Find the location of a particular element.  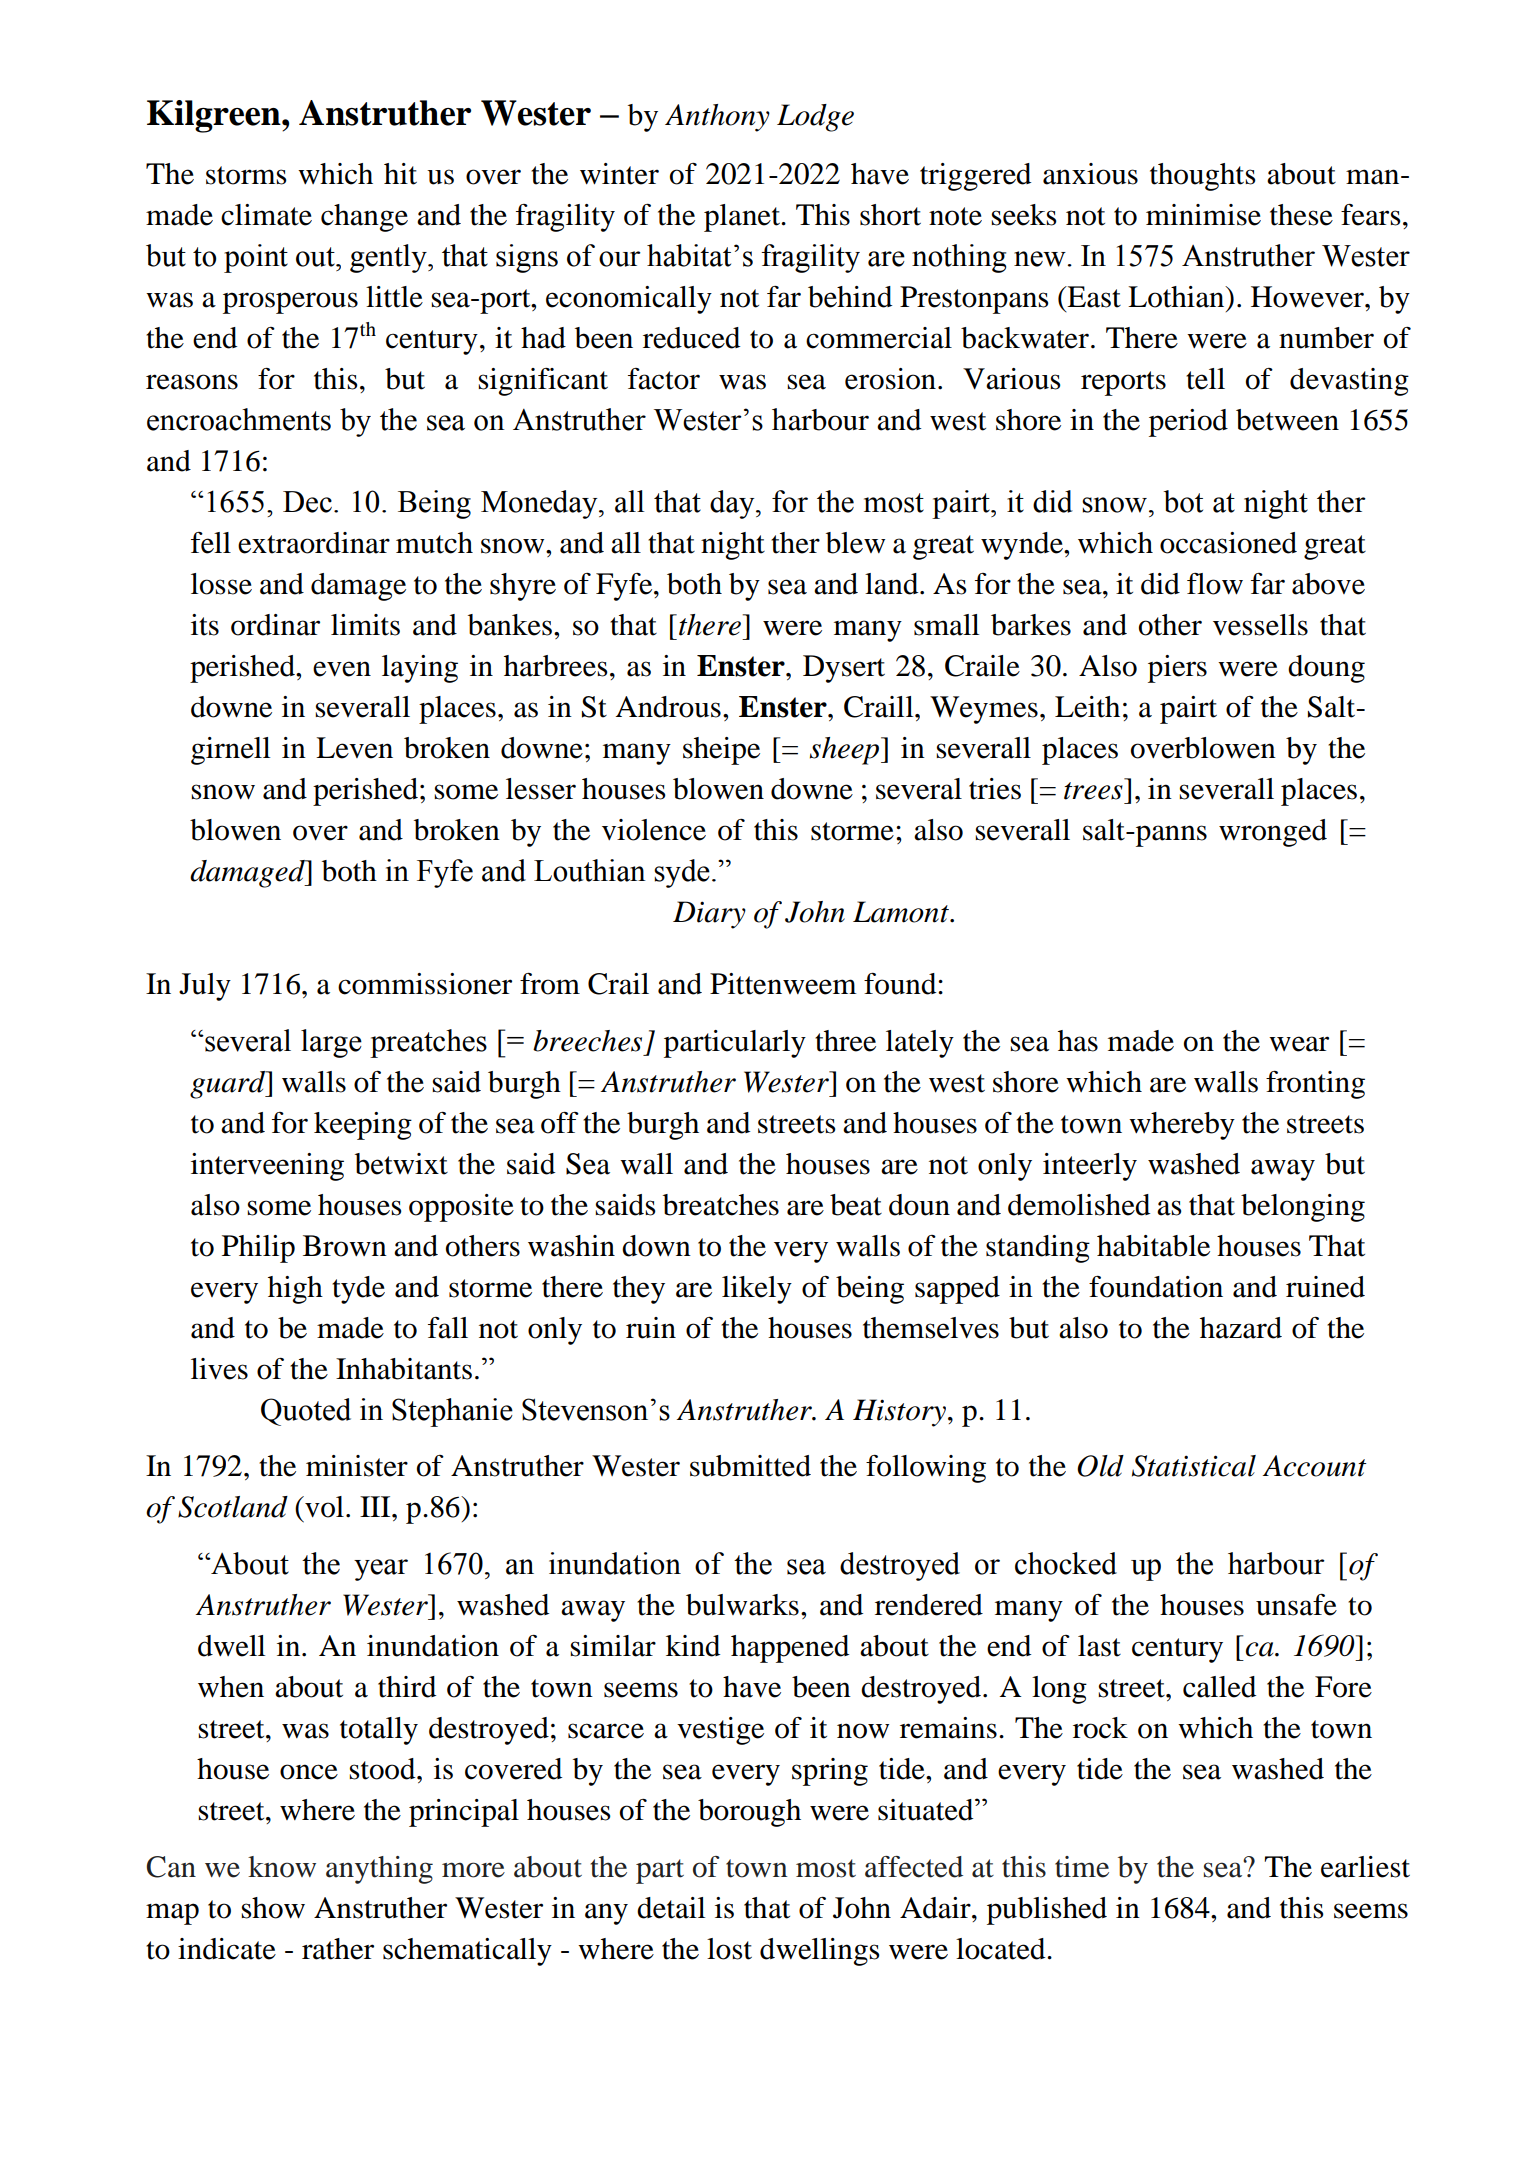

blew is located at coordinates (855, 543).
